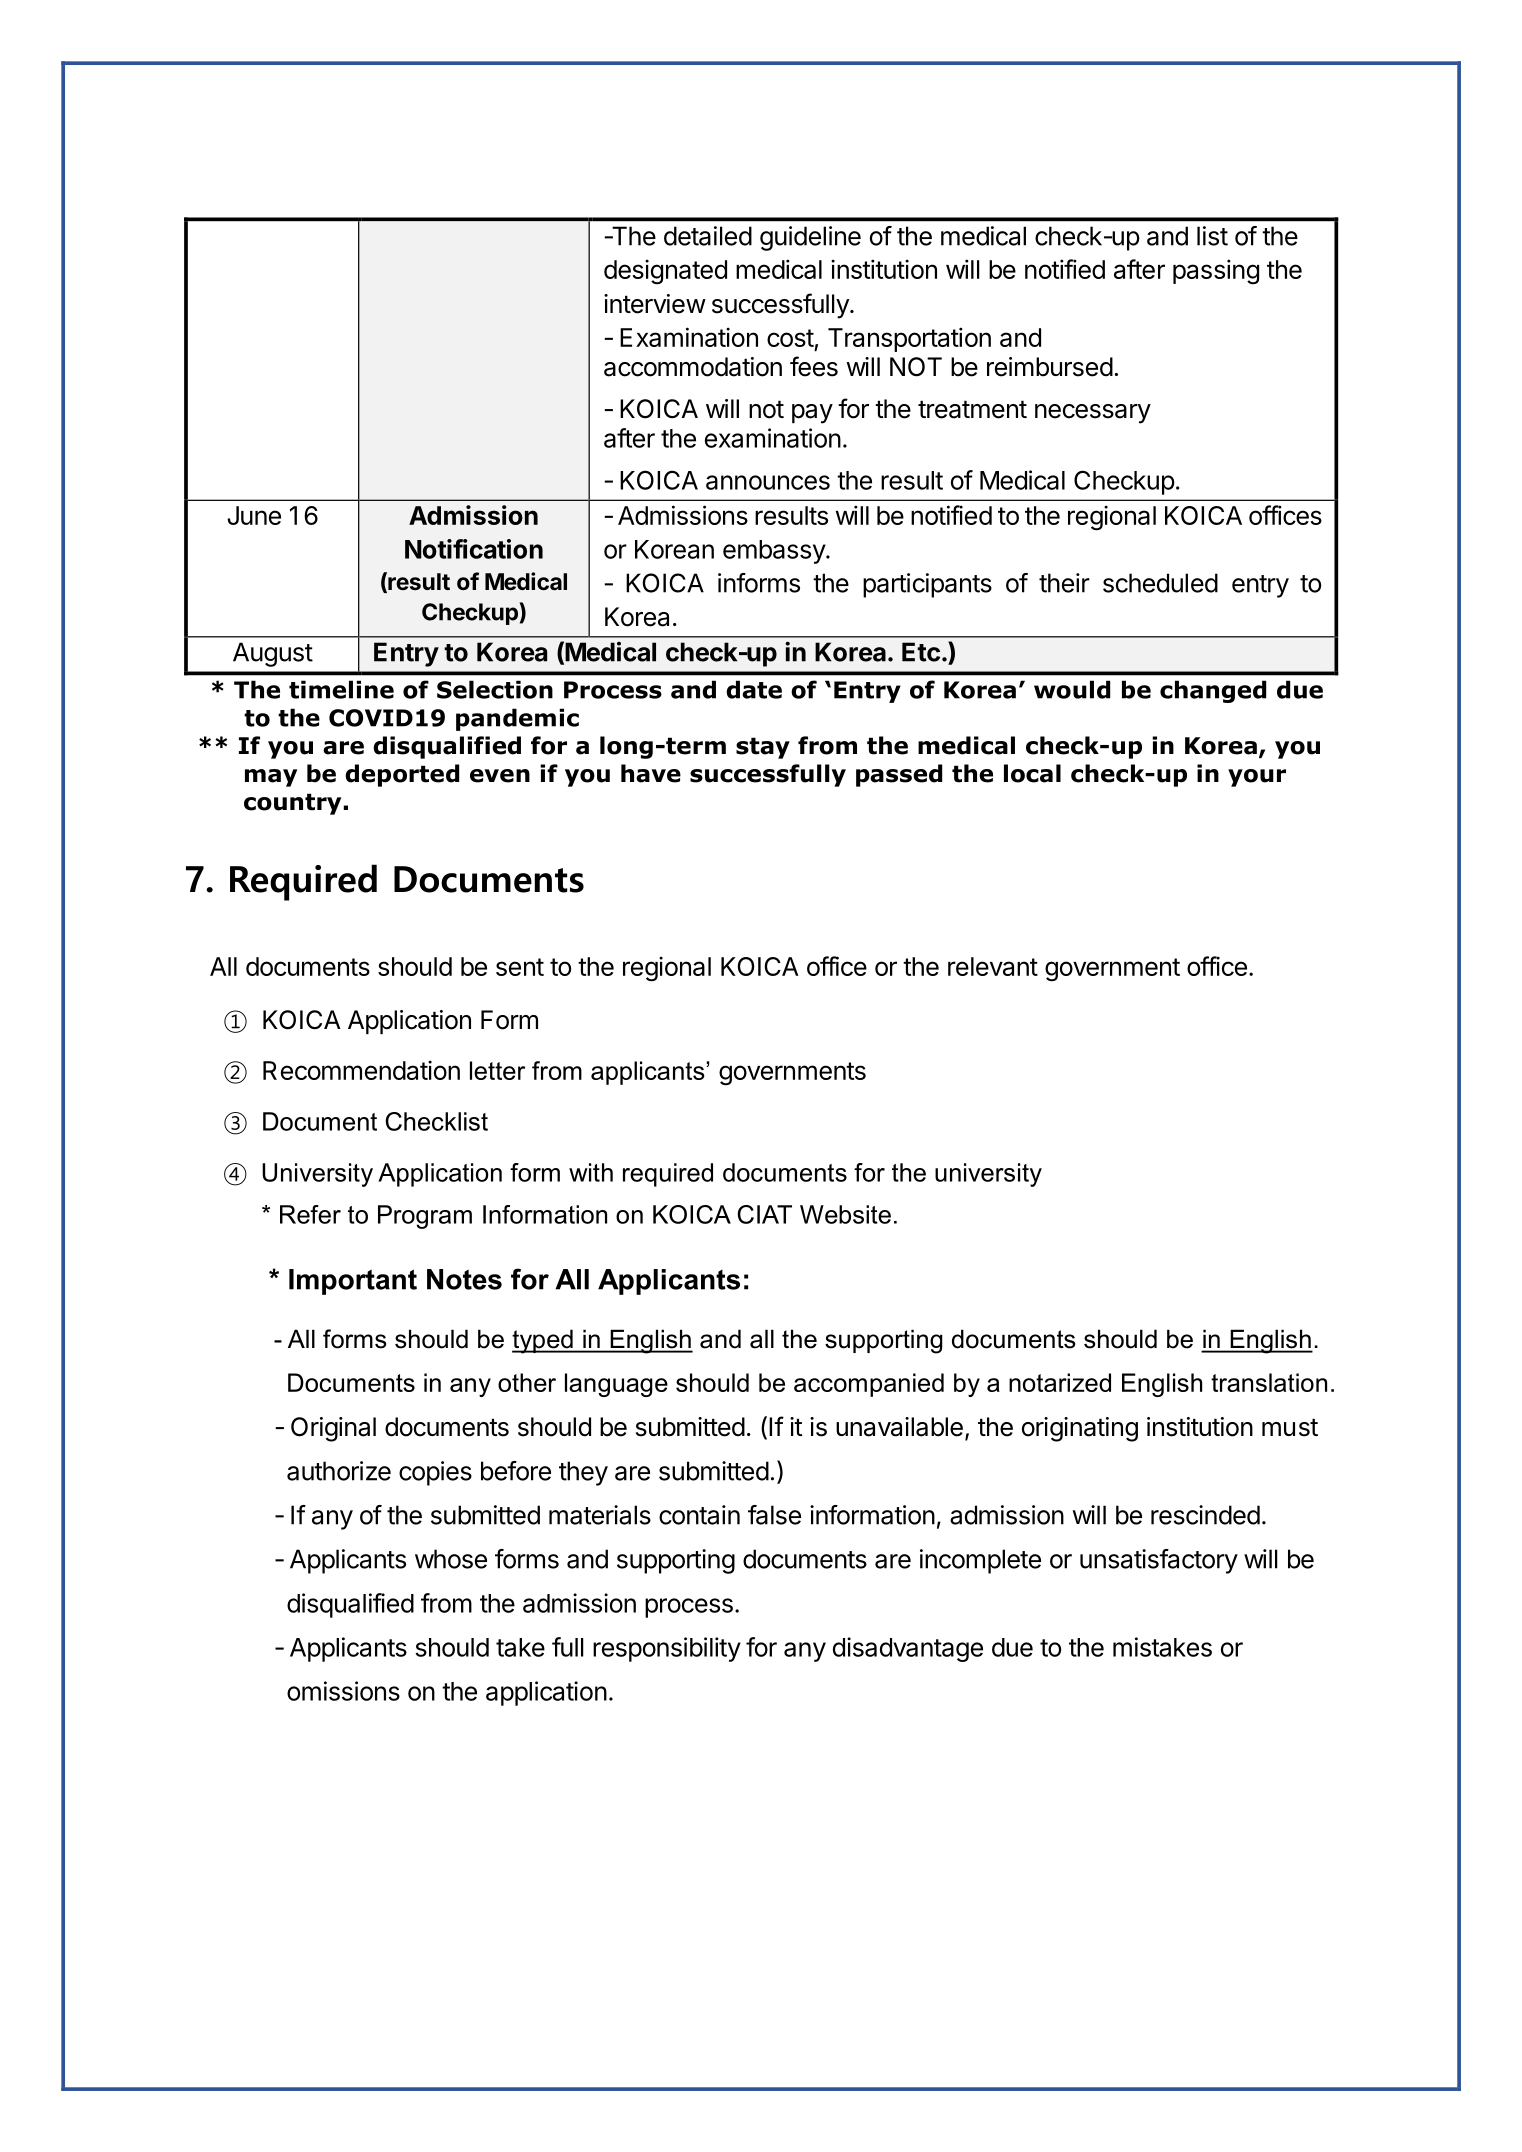 This screenshot has width=1522, height=2152. Describe the element at coordinates (520, 967) in the screenshot. I see `sent` at that location.
